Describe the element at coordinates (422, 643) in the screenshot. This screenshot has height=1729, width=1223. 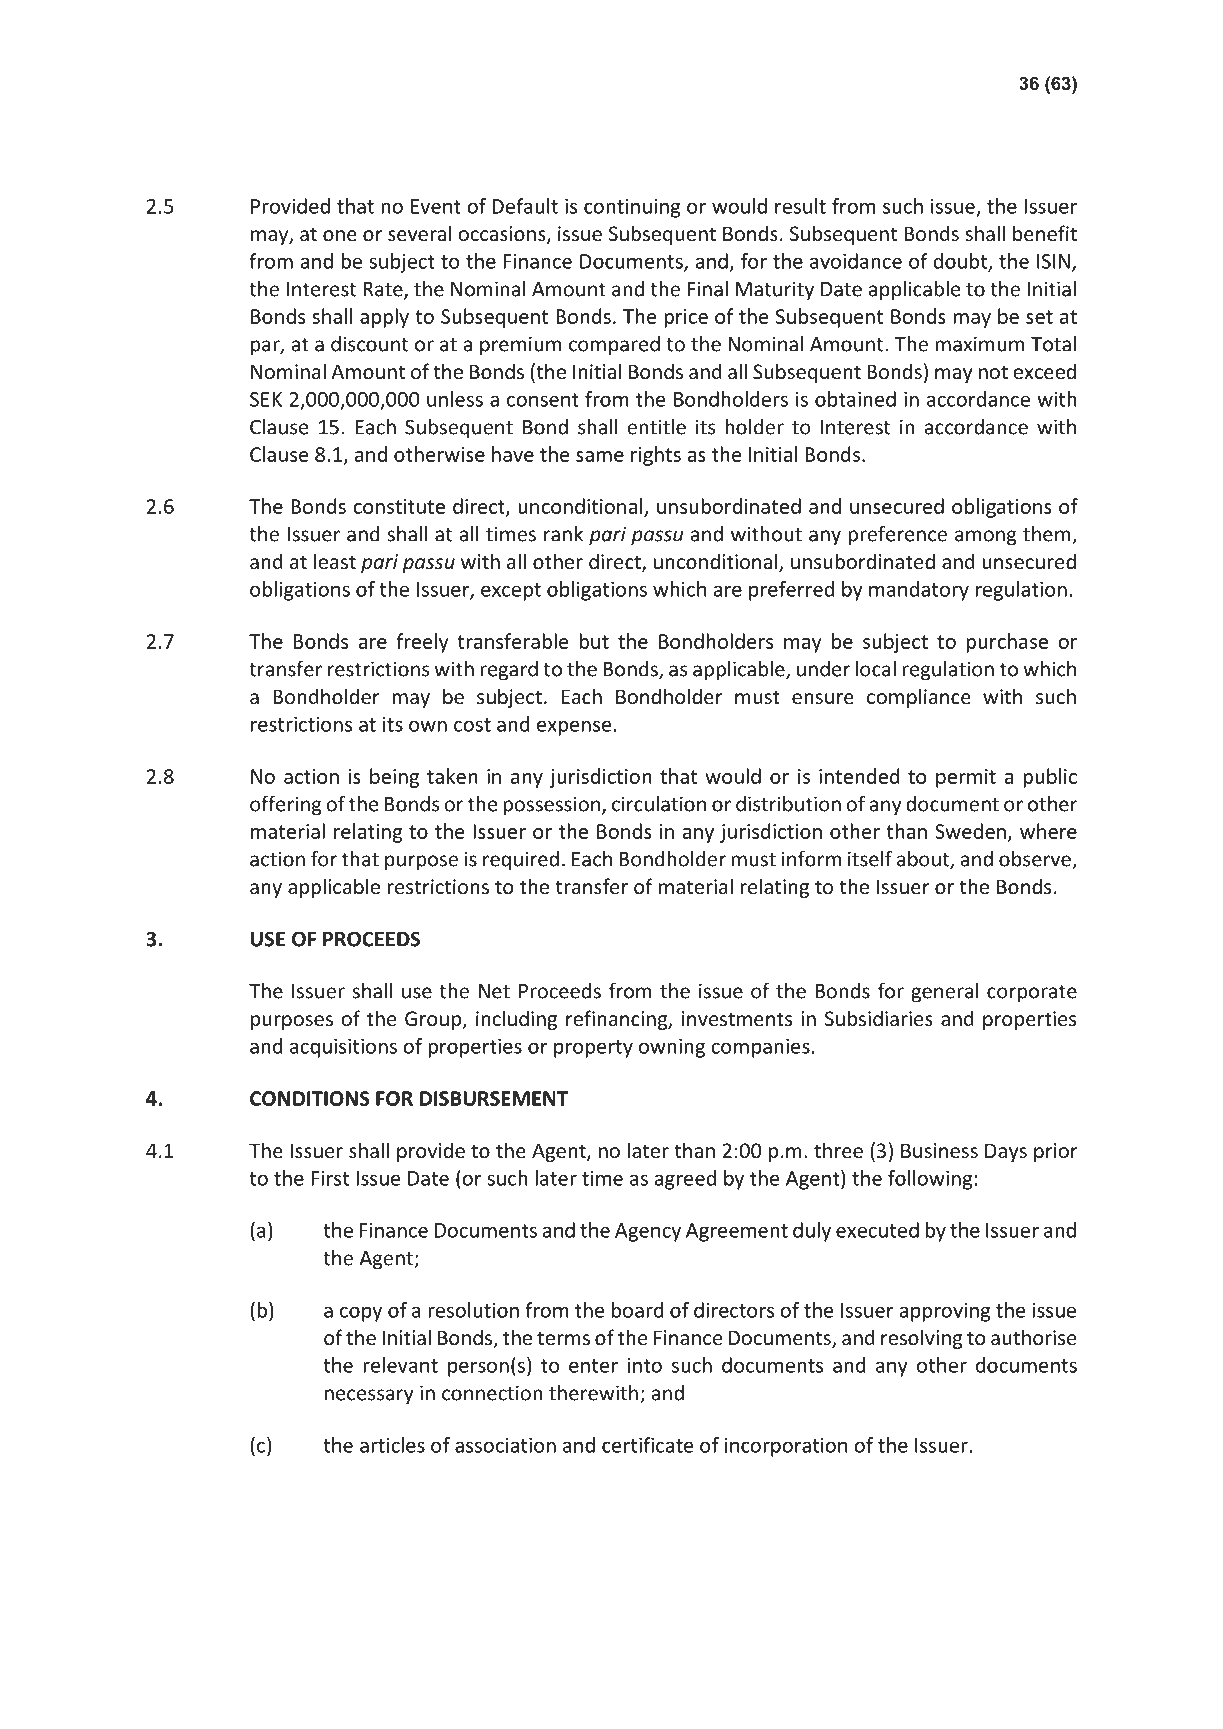
I see `freely` at that location.
